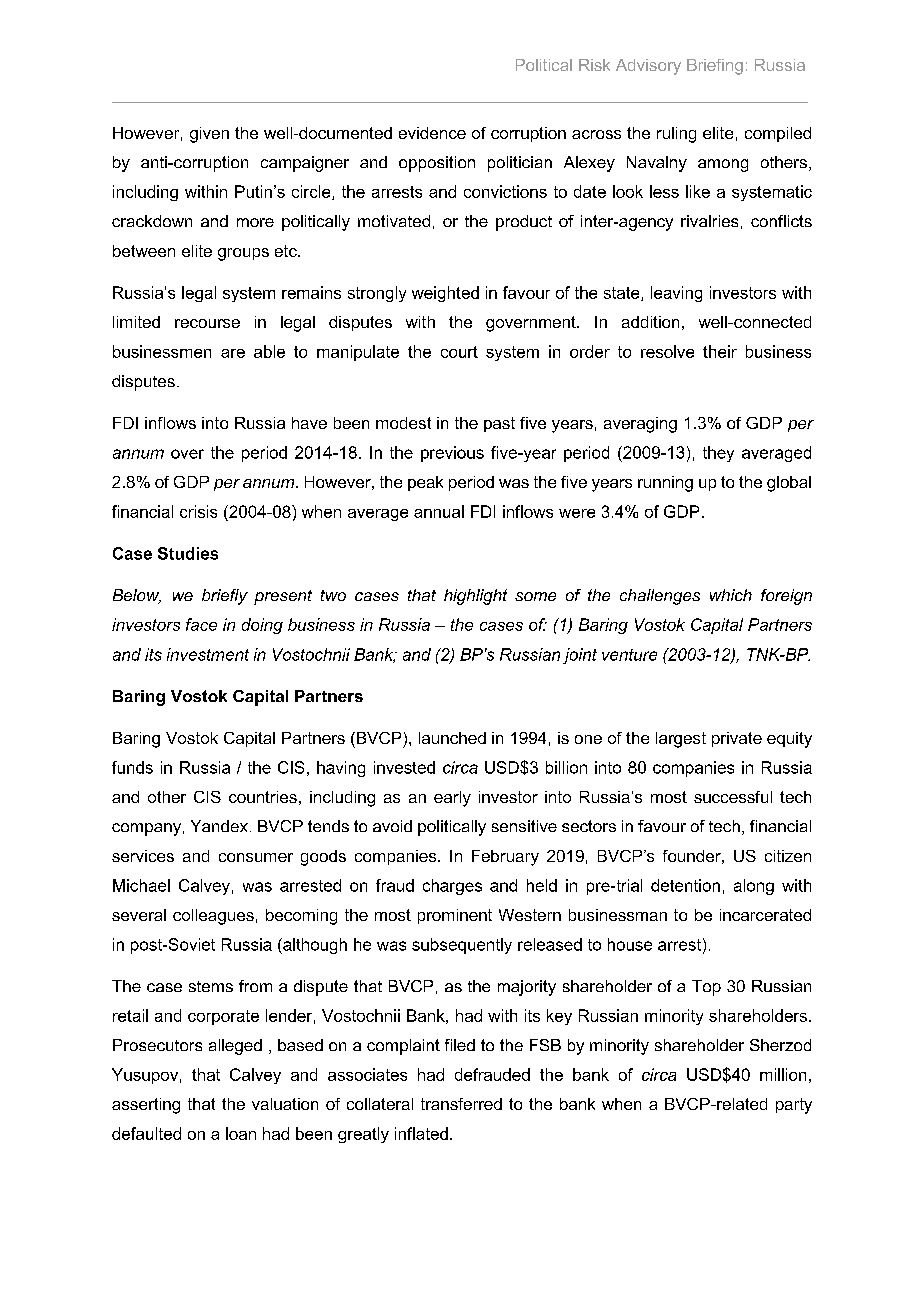  What do you see at coordinates (241, 1133) in the image?
I see `loan` at bounding box center [241, 1133].
